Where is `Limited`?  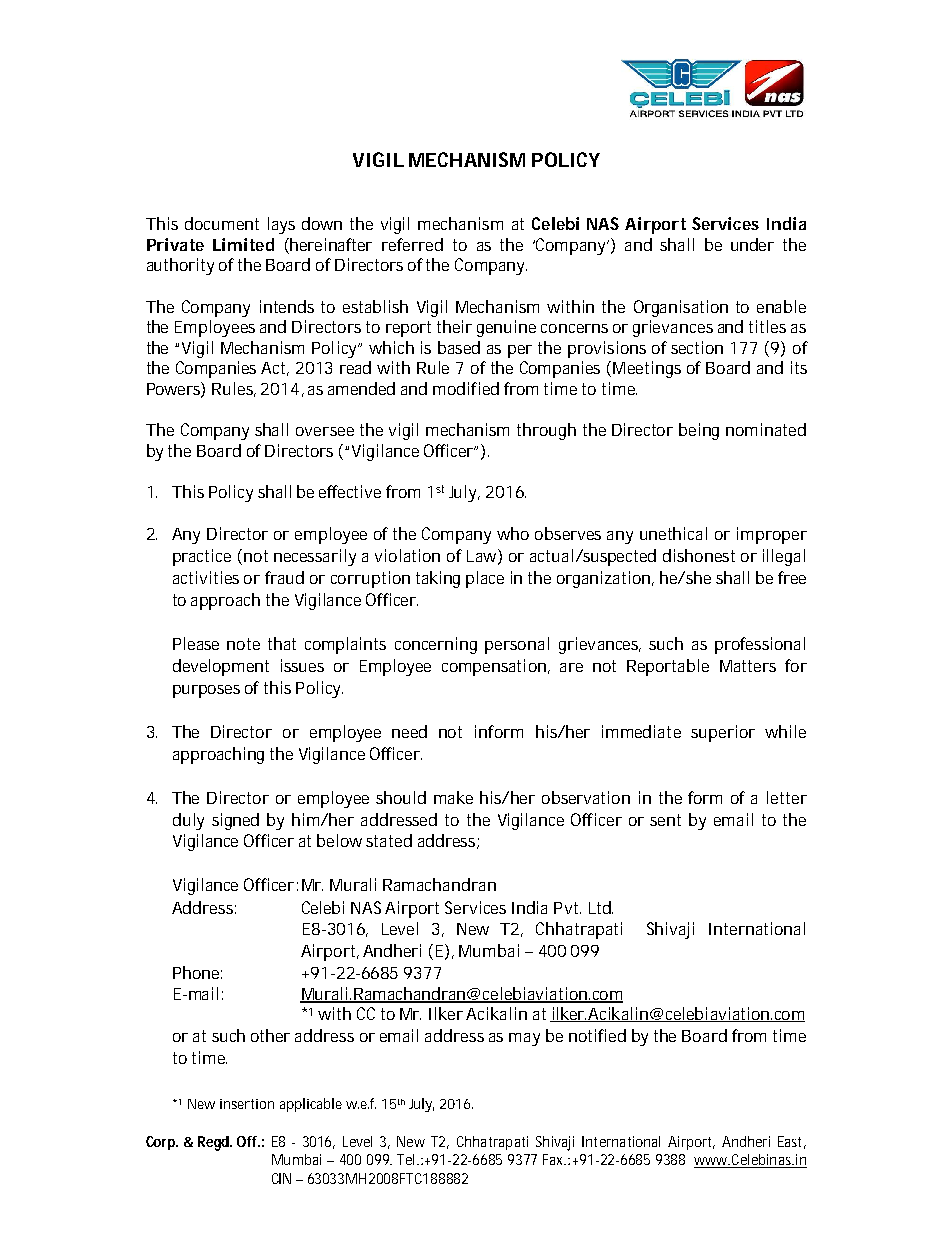
Limited is located at coordinates (243, 244).
